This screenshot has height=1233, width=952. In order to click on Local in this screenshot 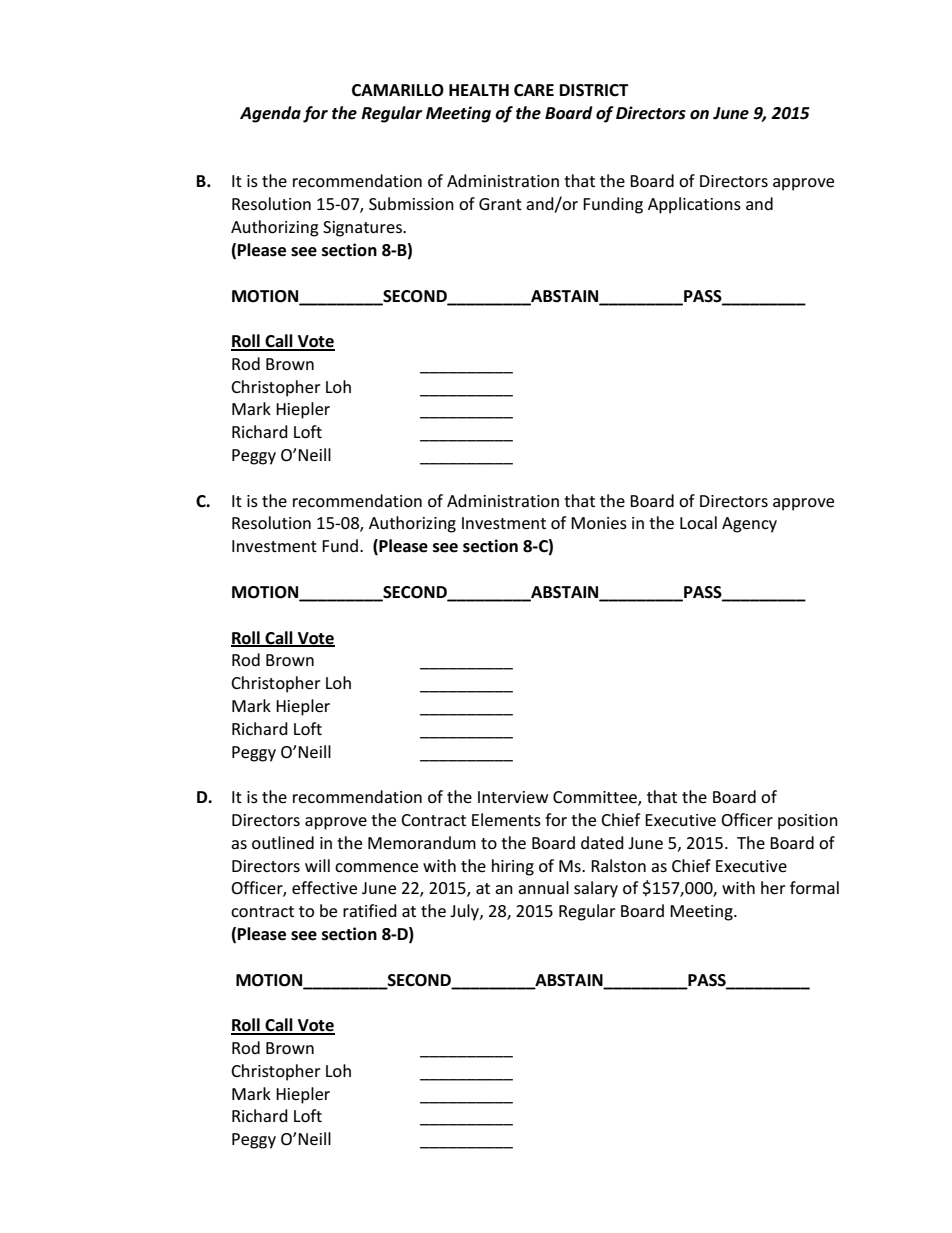, I will do `click(698, 522)`.
